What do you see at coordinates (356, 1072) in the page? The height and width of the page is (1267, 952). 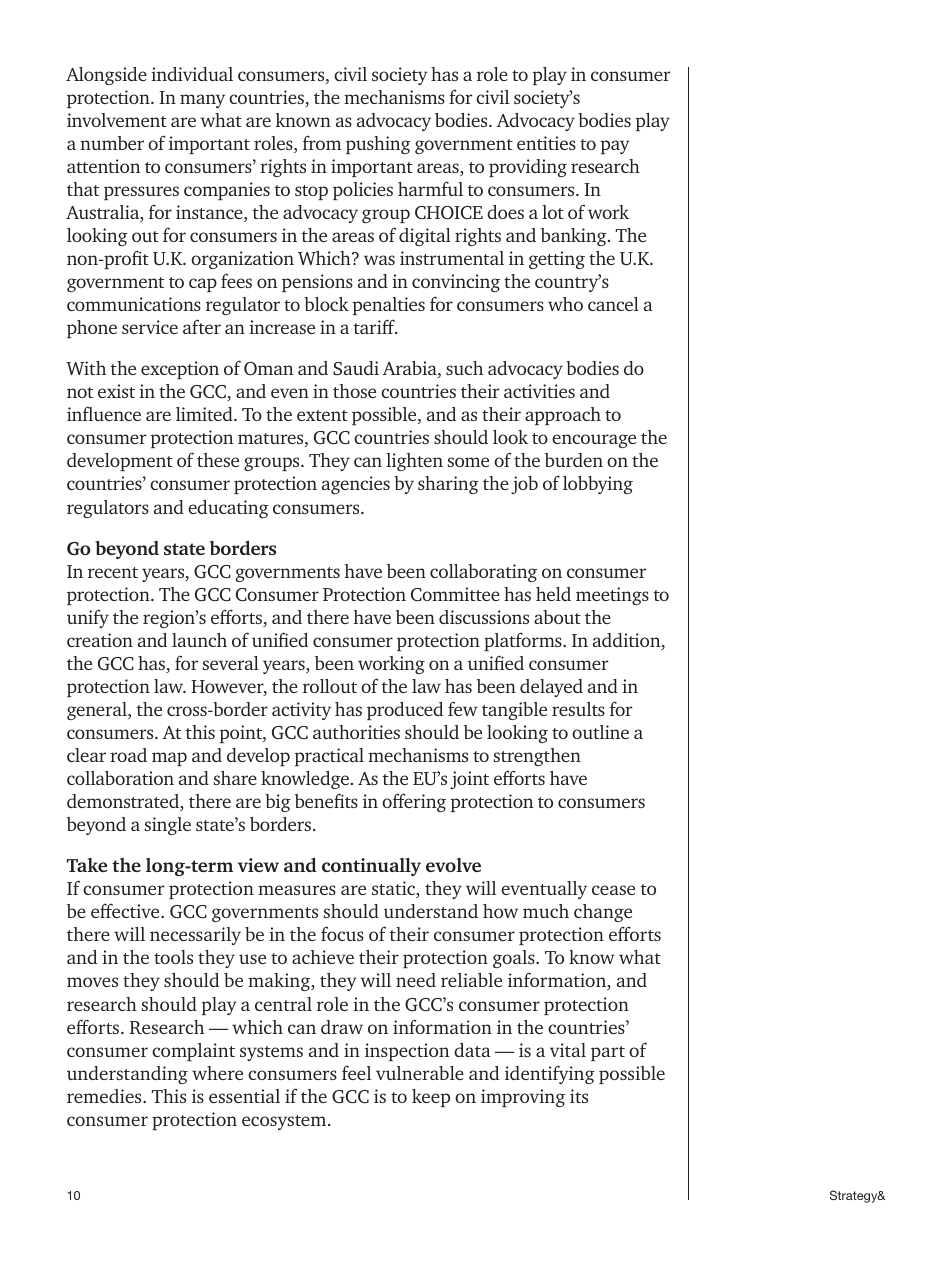 I see `feel` at bounding box center [356, 1072].
